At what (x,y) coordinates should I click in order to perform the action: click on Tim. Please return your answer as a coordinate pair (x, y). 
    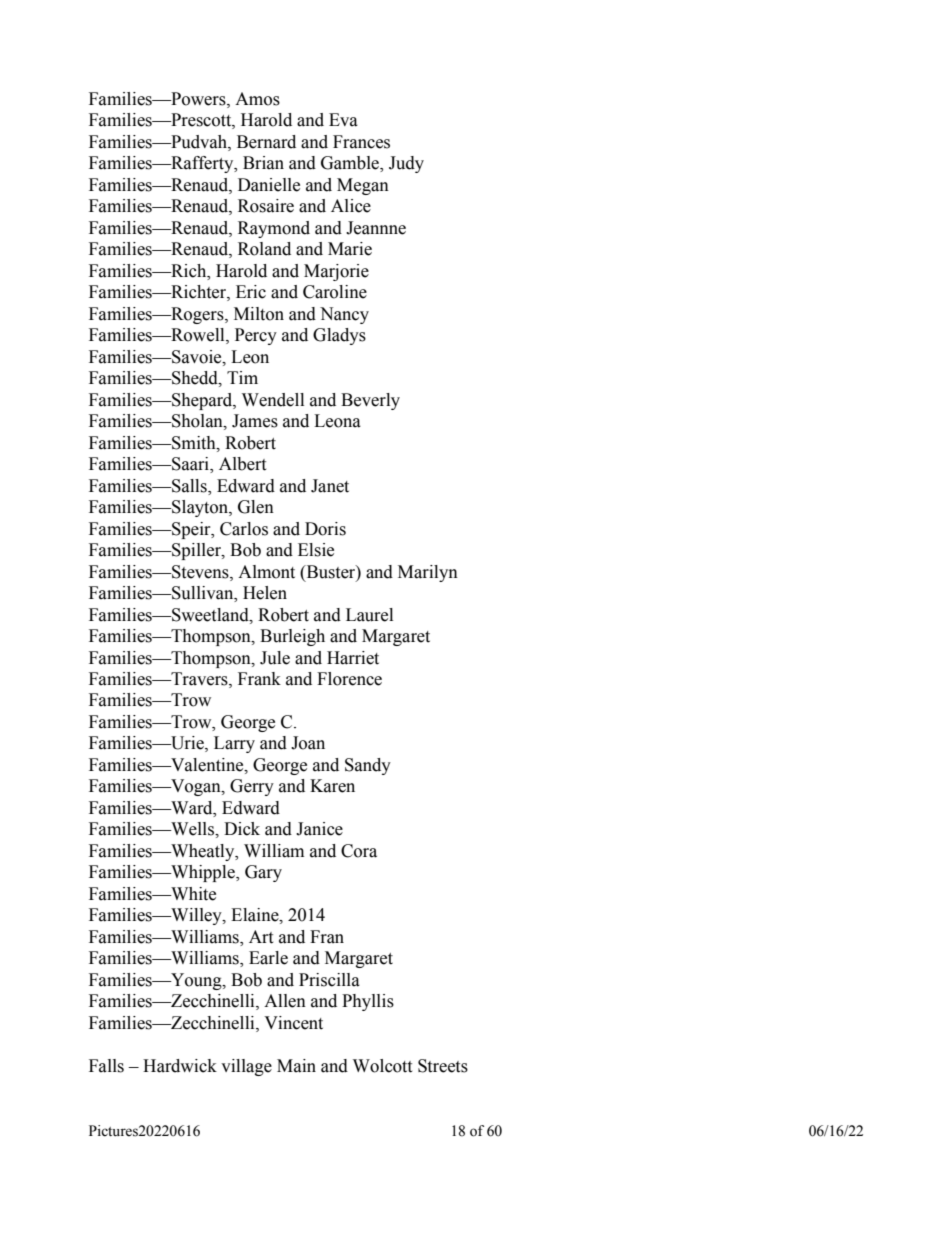
    Looking at the image, I should click on (242, 377).
